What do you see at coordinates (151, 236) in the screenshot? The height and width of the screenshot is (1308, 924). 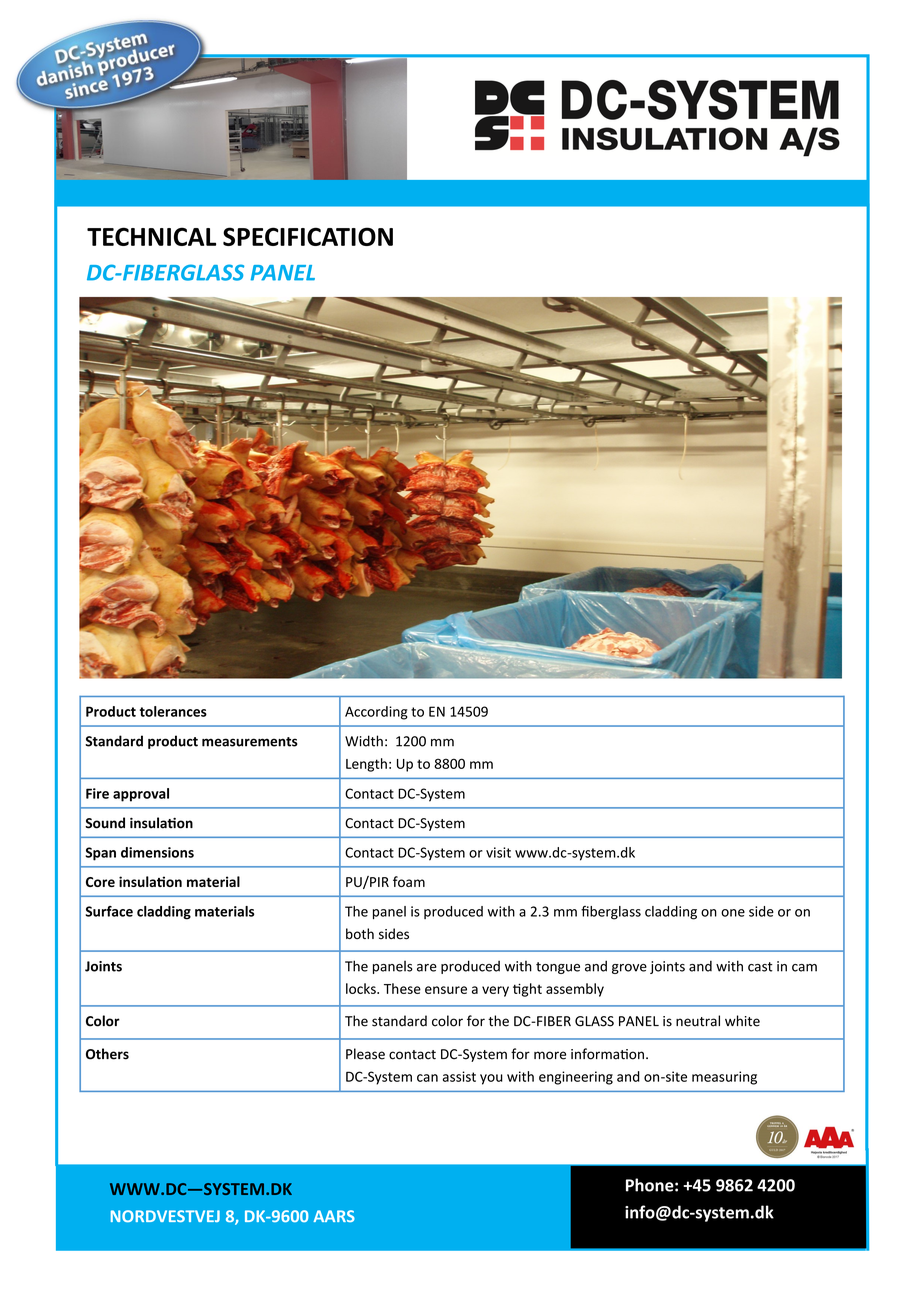 I see `TECHNICAL` at bounding box center [151, 236].
